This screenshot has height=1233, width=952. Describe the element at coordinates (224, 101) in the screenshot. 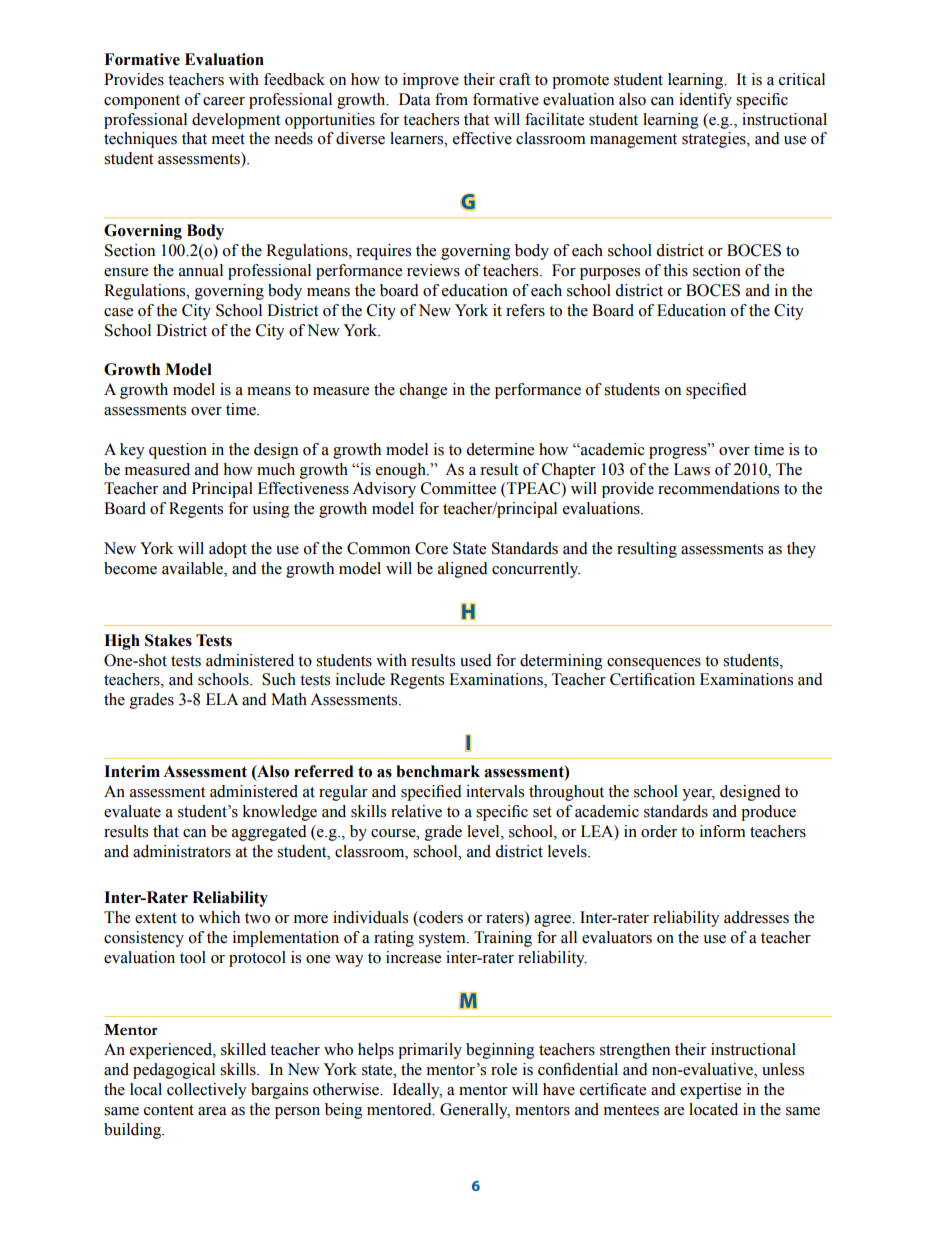

I see `career` at that location.
